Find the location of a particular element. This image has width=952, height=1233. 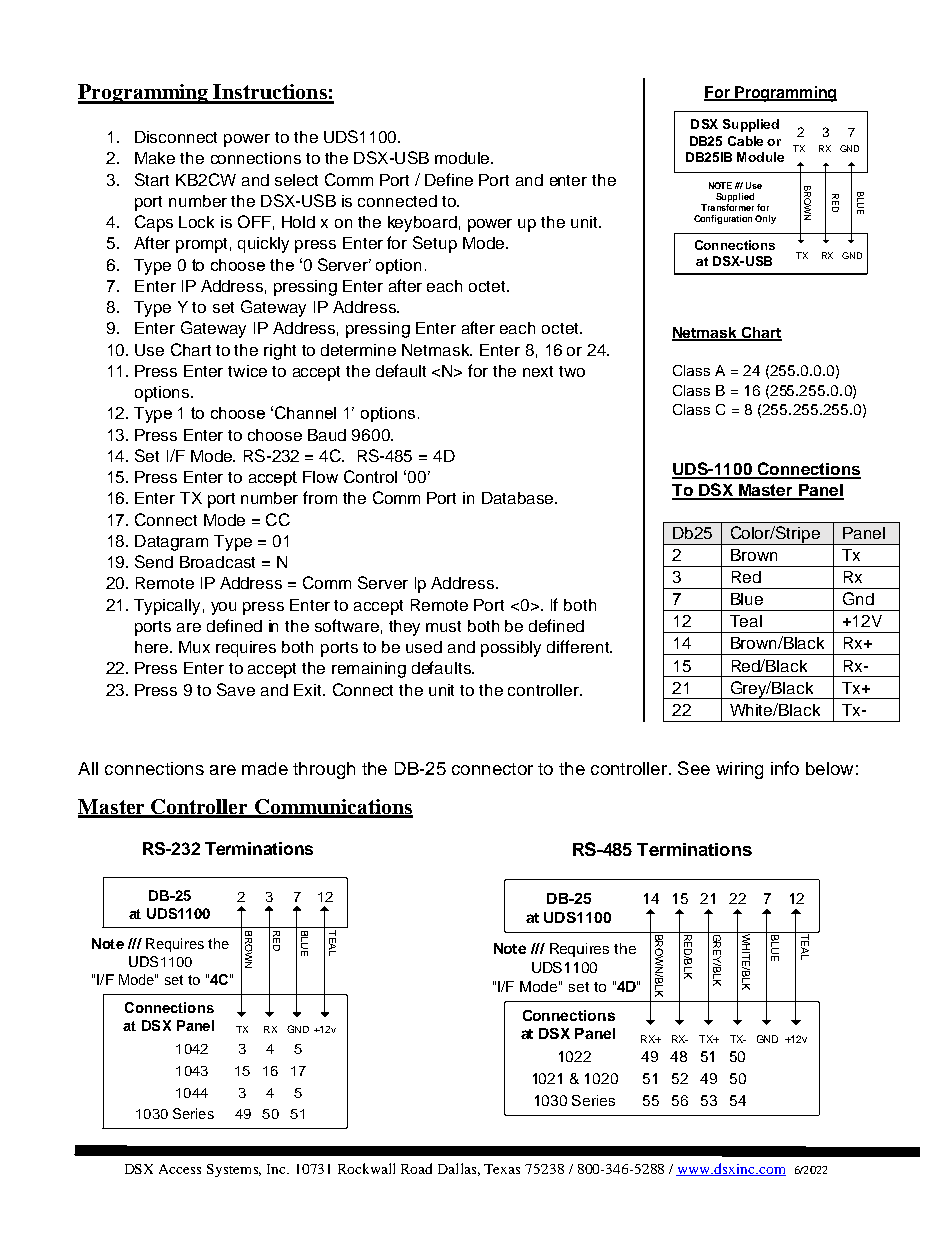

made is located at coordinates (265, 768).
